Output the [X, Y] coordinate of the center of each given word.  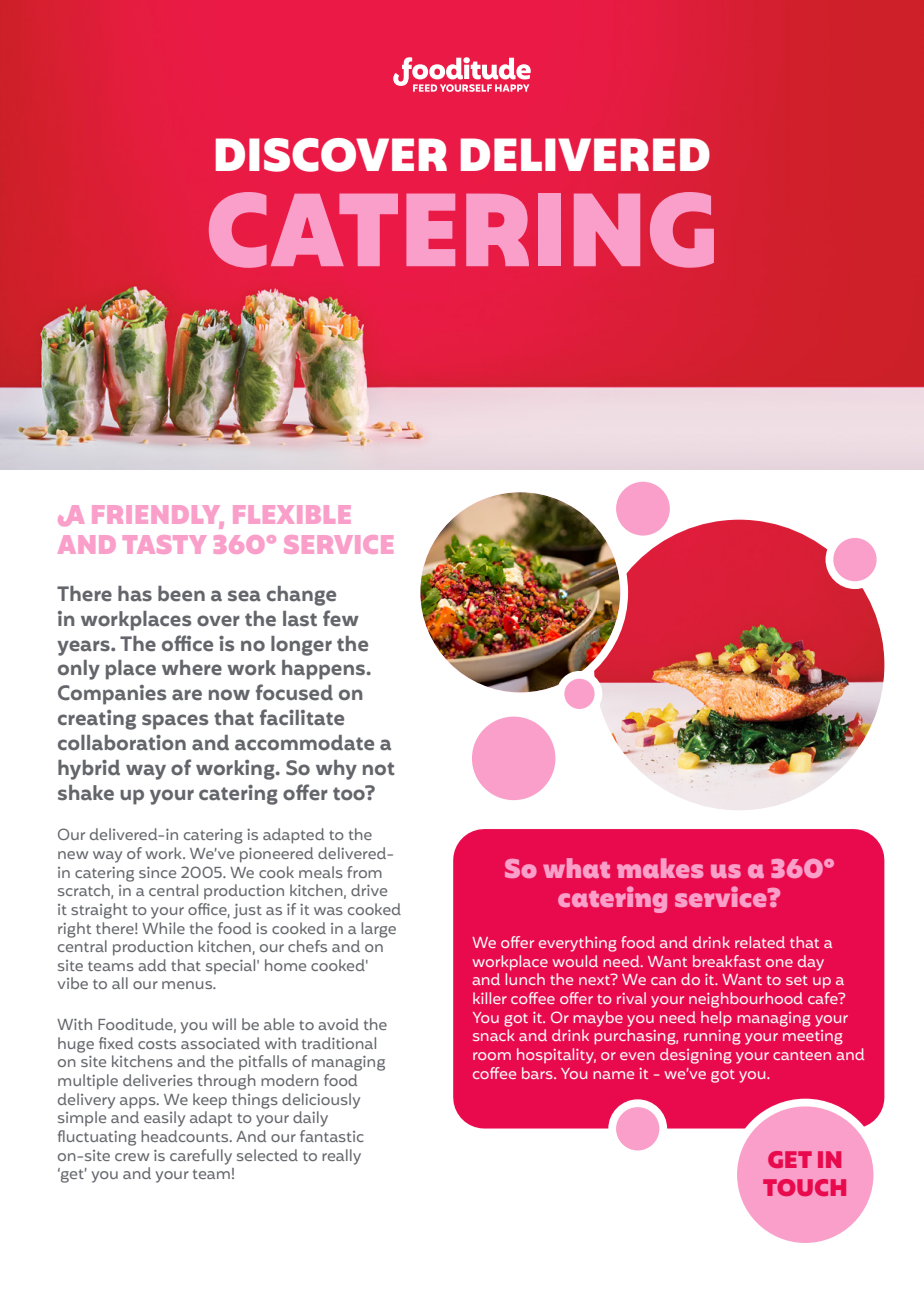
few [341, 618]
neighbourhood [746, 1000]
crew [132, 1157]
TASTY [164, 544]
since [157, 872]
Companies [112, 695]
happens [325, 670]
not [378, 768]
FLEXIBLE [291, 514]
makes [660, 868]
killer [490, 998]
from [364, 872]
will [224, 1024]
